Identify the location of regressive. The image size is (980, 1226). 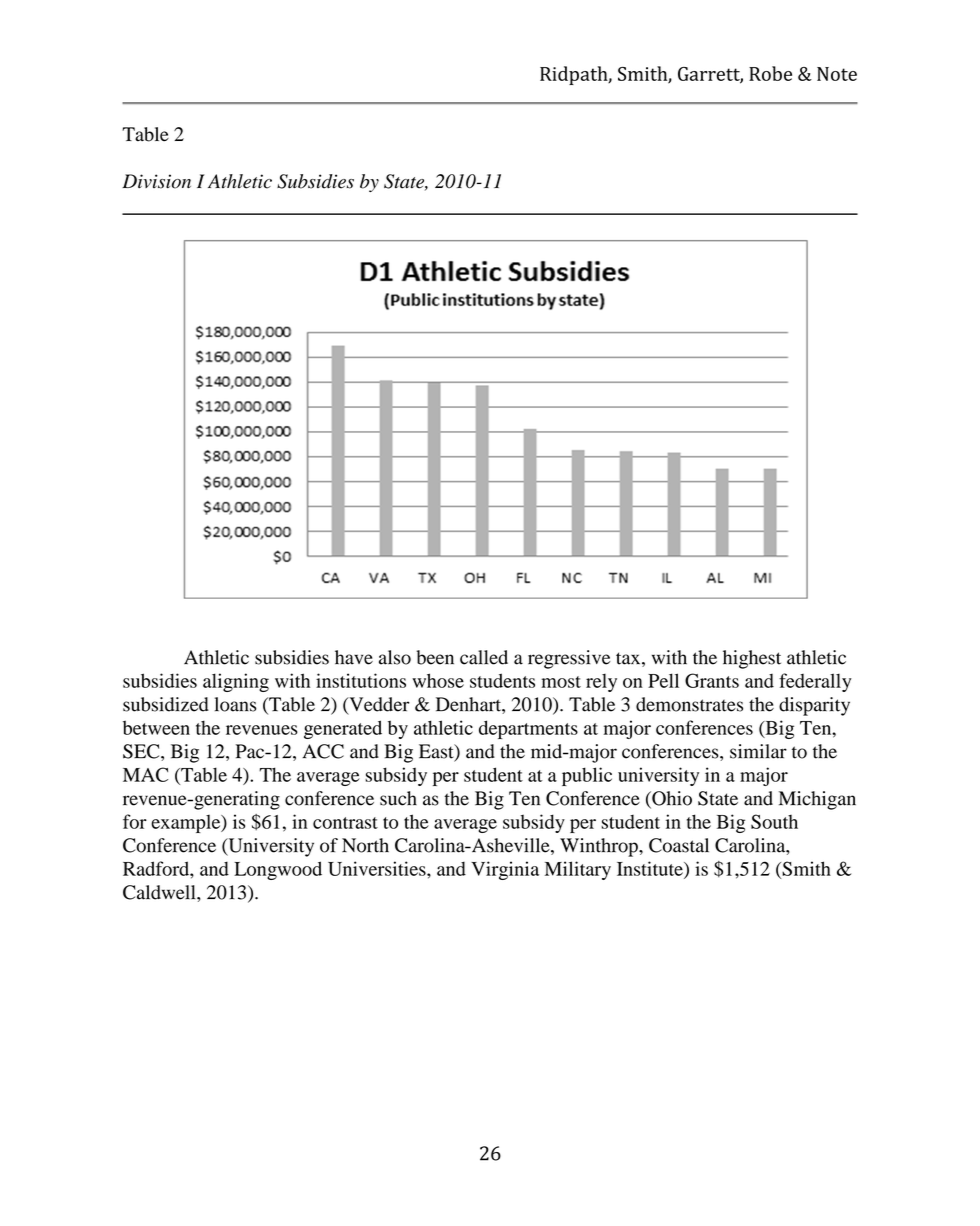
(569, 659).
